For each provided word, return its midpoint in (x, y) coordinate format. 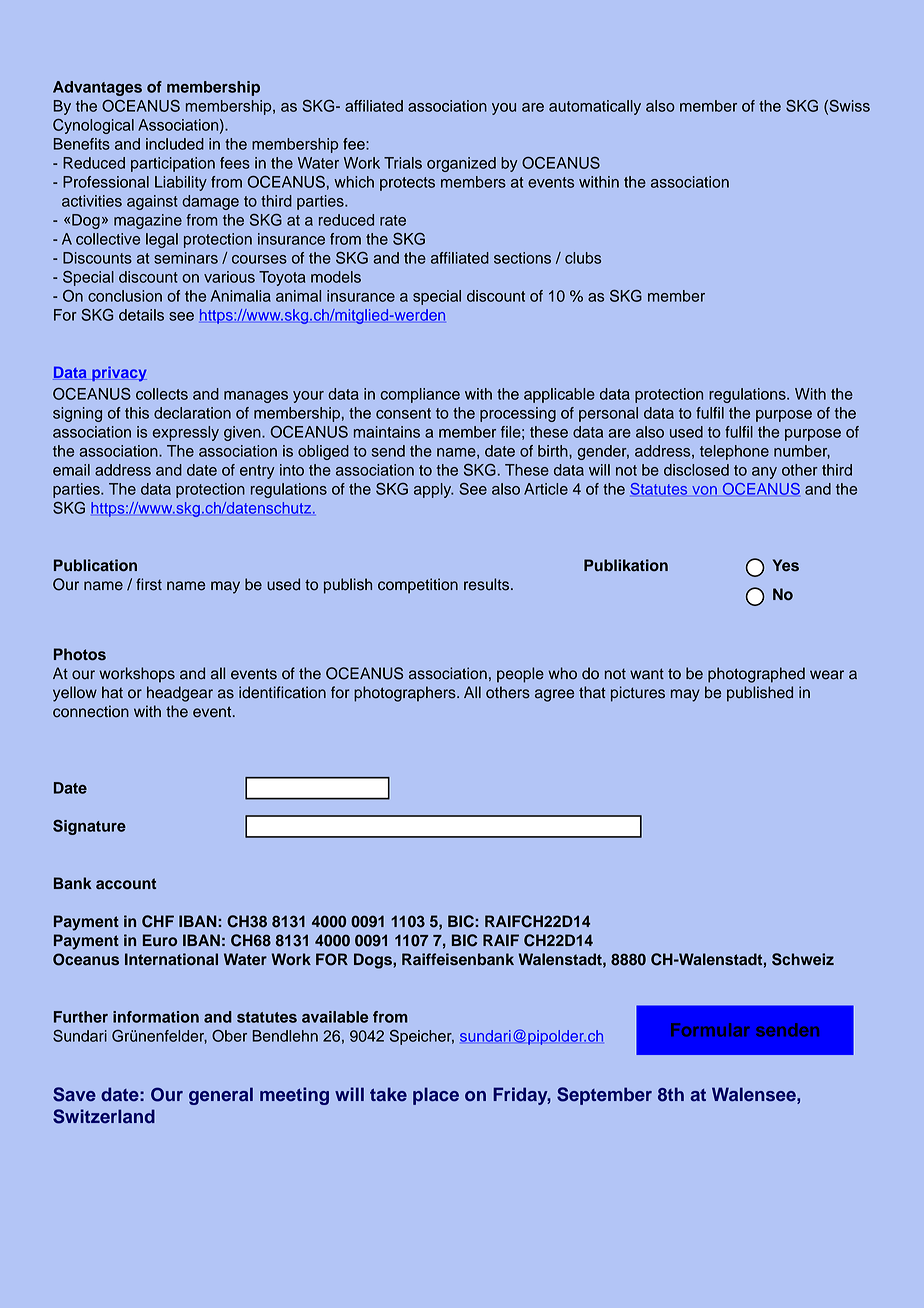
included (175, 144)
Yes (786, 565)
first (149, 584)
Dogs (374, 961)
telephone (734, 452)
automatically (595, 107)
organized (461, 164)
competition (418, 586)
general (221, 1096)
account (126, 884)
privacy (118, 373)
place (436, 1096)
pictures (638, 694)
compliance (420, 395)
